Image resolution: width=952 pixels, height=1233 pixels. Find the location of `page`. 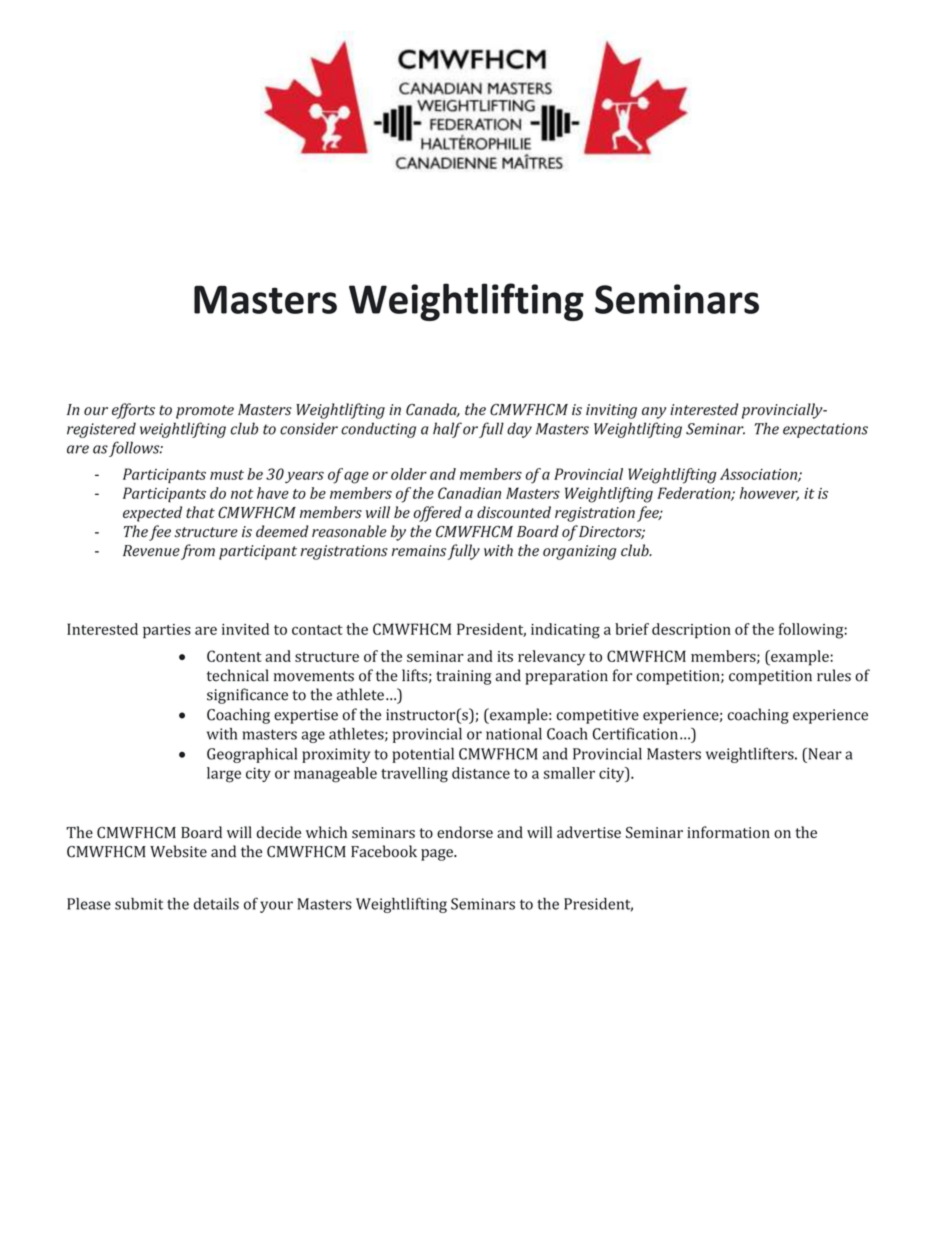

page is located at coordinates (438, 855).
